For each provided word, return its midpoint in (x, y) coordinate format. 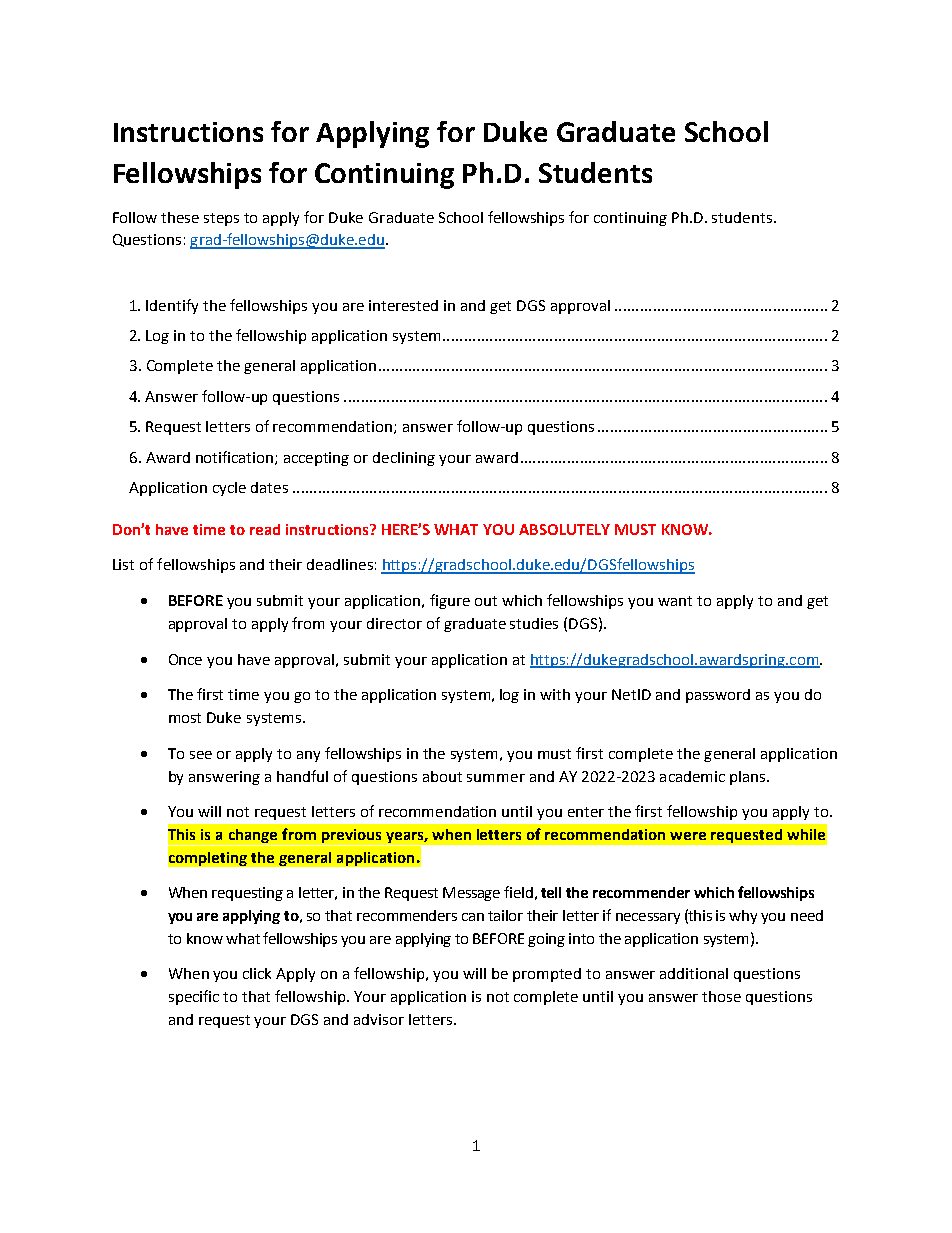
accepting (316, 459)
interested (403, 305)
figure (450, 601)
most (185, 718)
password (718, 696)
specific (194, 997)
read (265, 529)
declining (404, 459)
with (555, 694)
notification (236, 458)
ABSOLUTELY (564, 529)
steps (221, 219)
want (675, 601)
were (688, 836)
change (253, 837)
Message (471, 894)
